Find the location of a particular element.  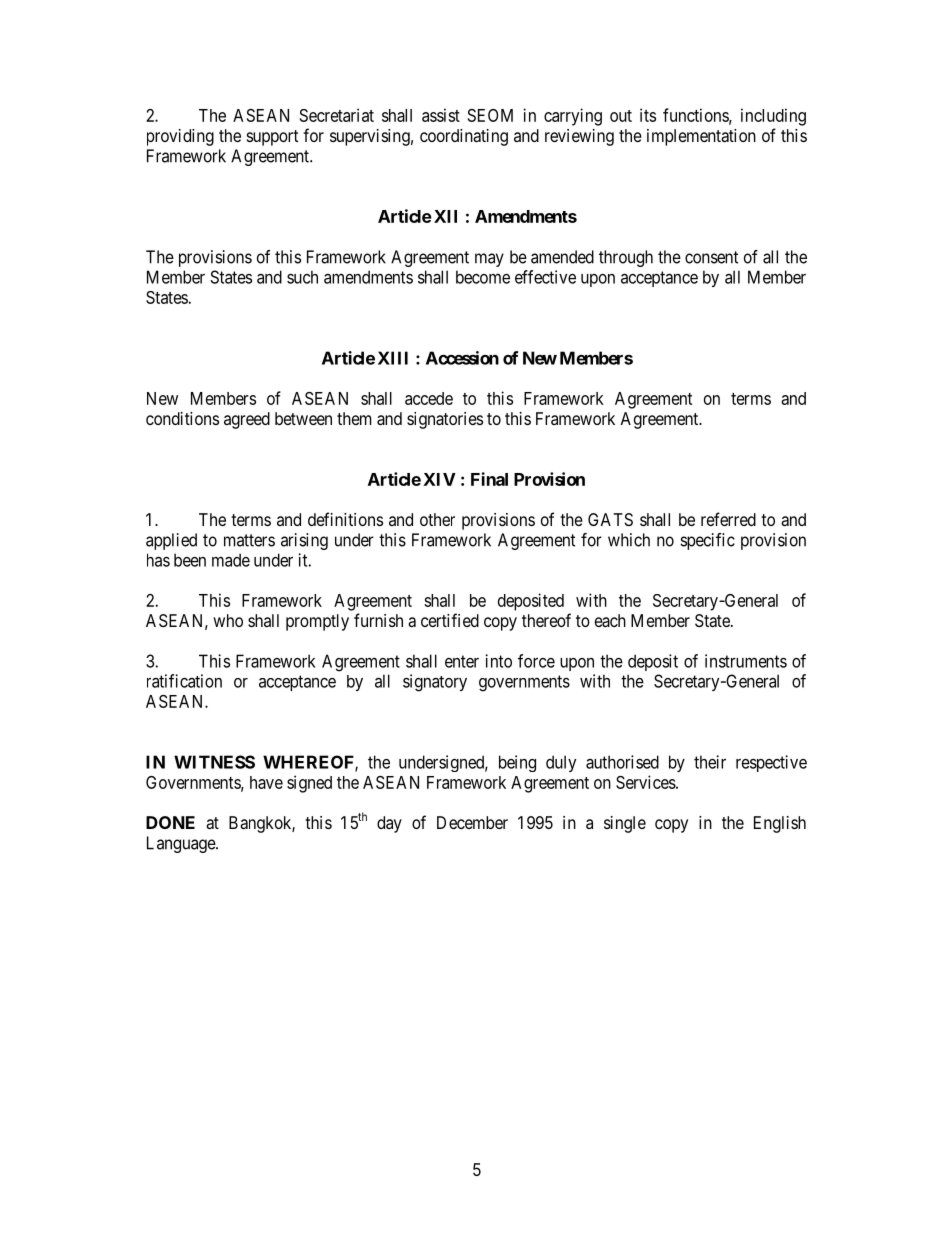

coordinating is located at coordinates (464, 137).
